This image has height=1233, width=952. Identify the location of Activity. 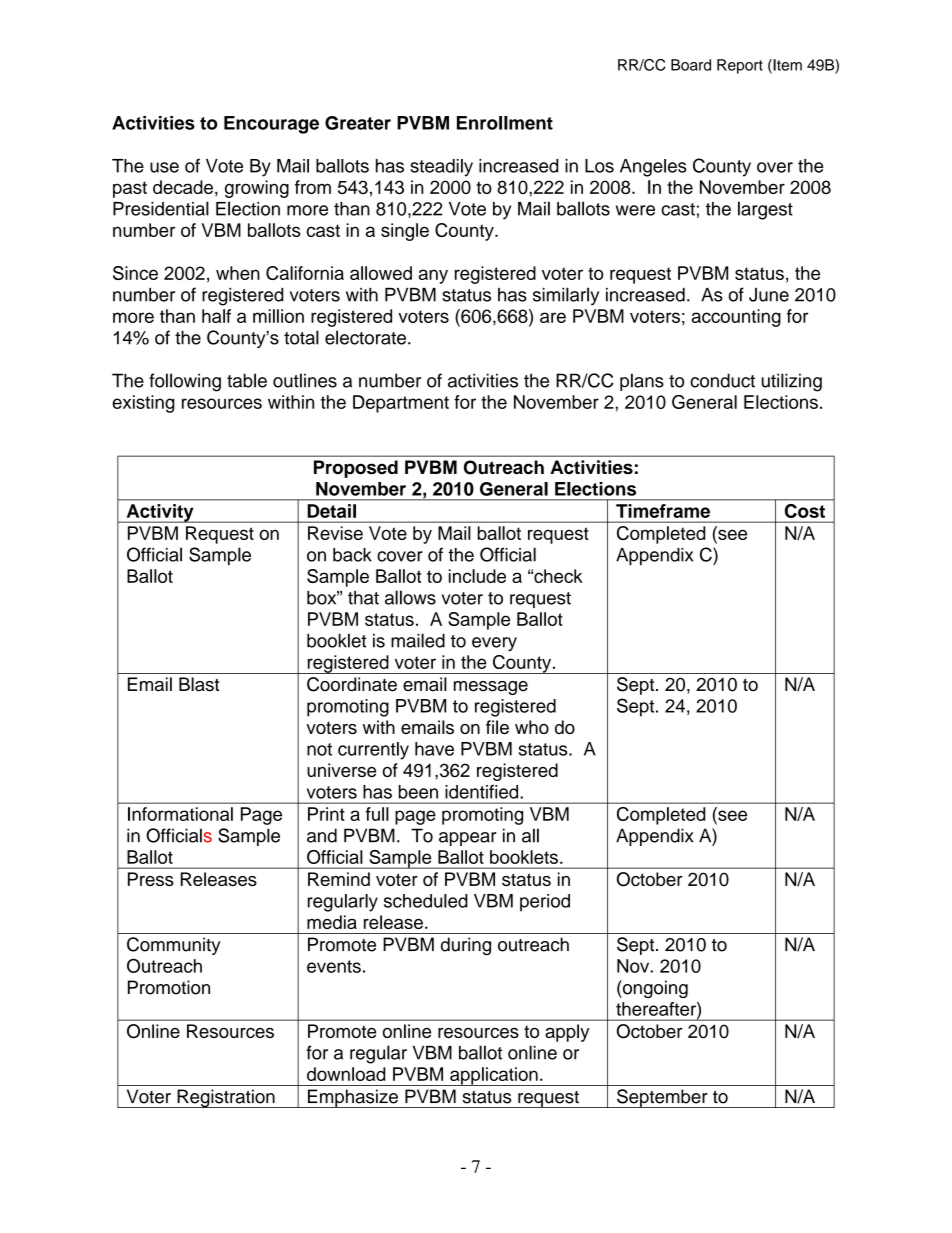
(160, 513).
